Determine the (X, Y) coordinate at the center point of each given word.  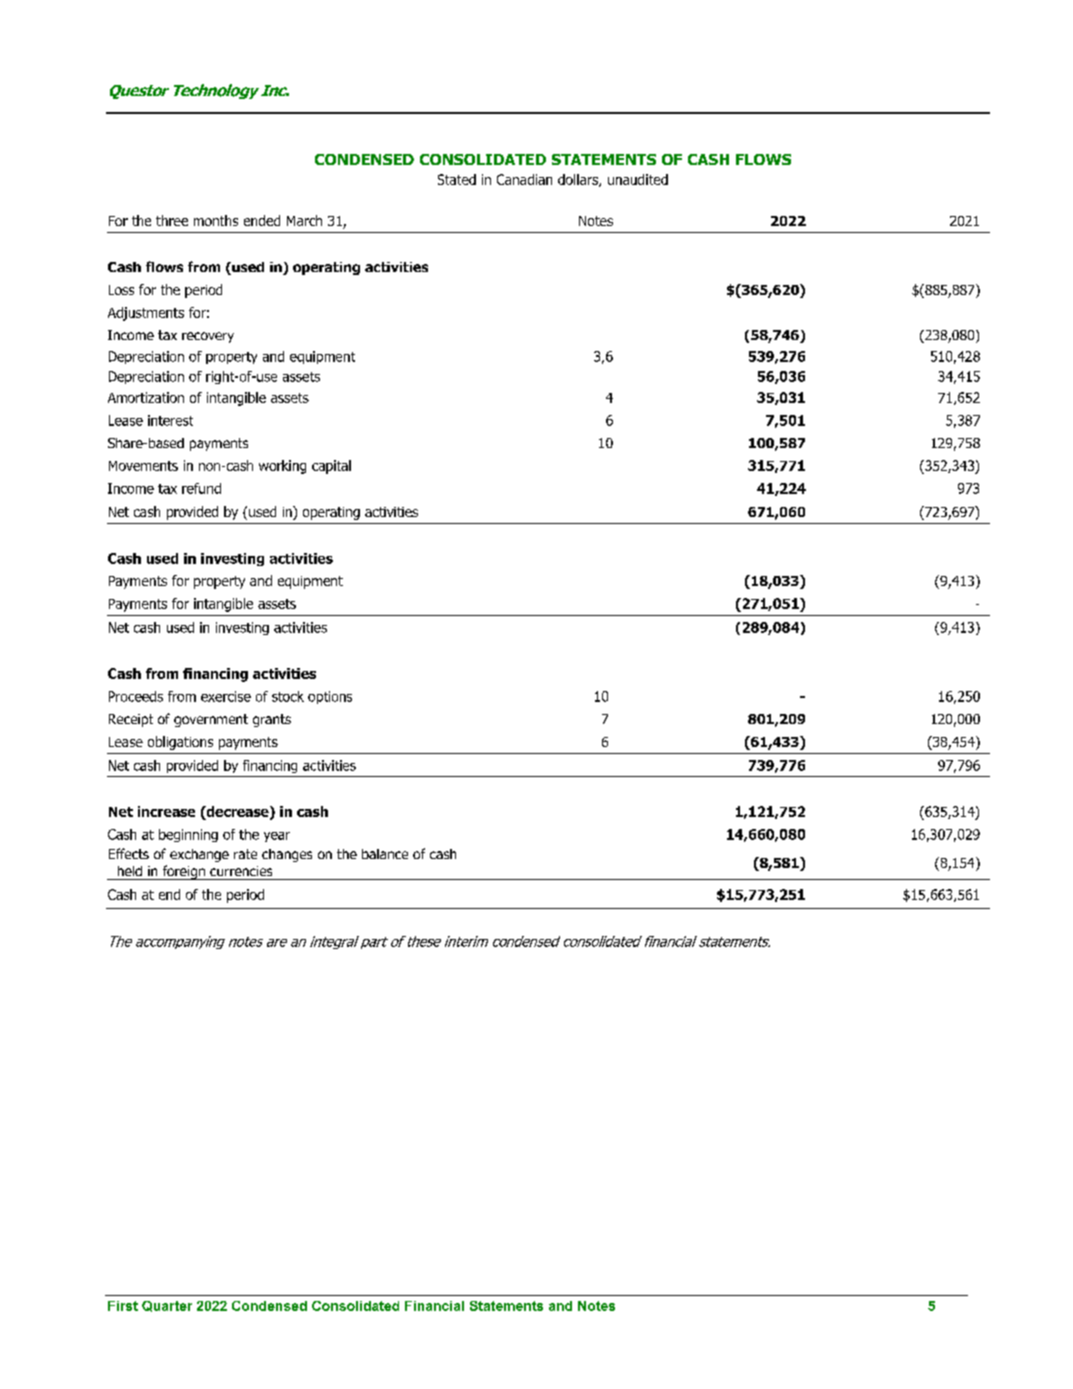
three (172, 220)
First (123, 1306)
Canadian (524, 179)
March (304, 220)
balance (385, 854)
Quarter (167, 1306)
